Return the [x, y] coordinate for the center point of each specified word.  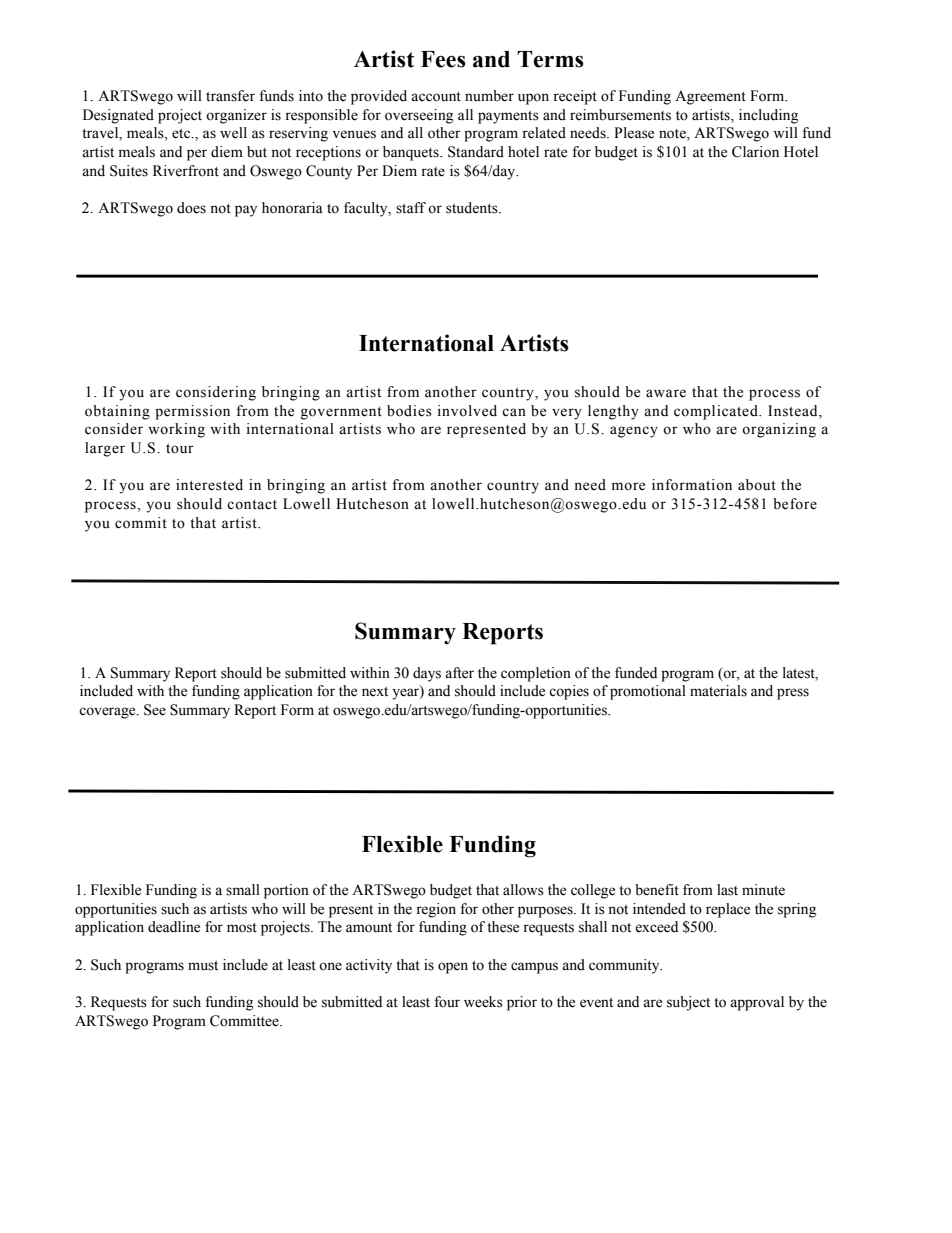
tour [180, 449]
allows [523, 890]
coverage [108, 713]
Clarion [755, 152]
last [727, 890]
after [459, 673]
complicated [717, 412]
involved [467, 411]
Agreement [710, 97]
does [191, 208]
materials [718, 691]
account [436, 97]
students [473, 208]
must [203, 966]
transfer [230, 96]
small [243, 890]
